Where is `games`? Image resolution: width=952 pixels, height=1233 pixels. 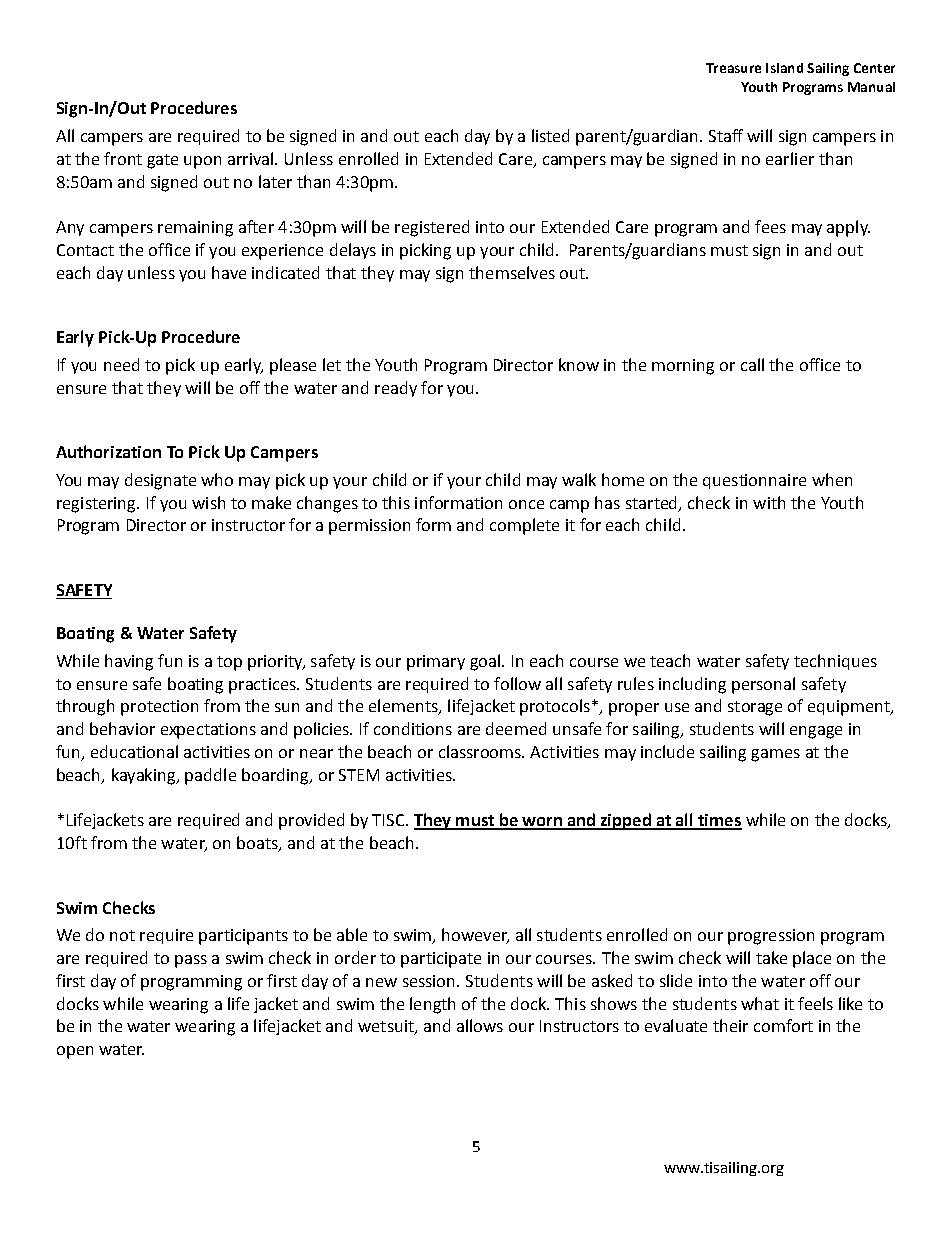 games is located at coordinates (775, 755).
